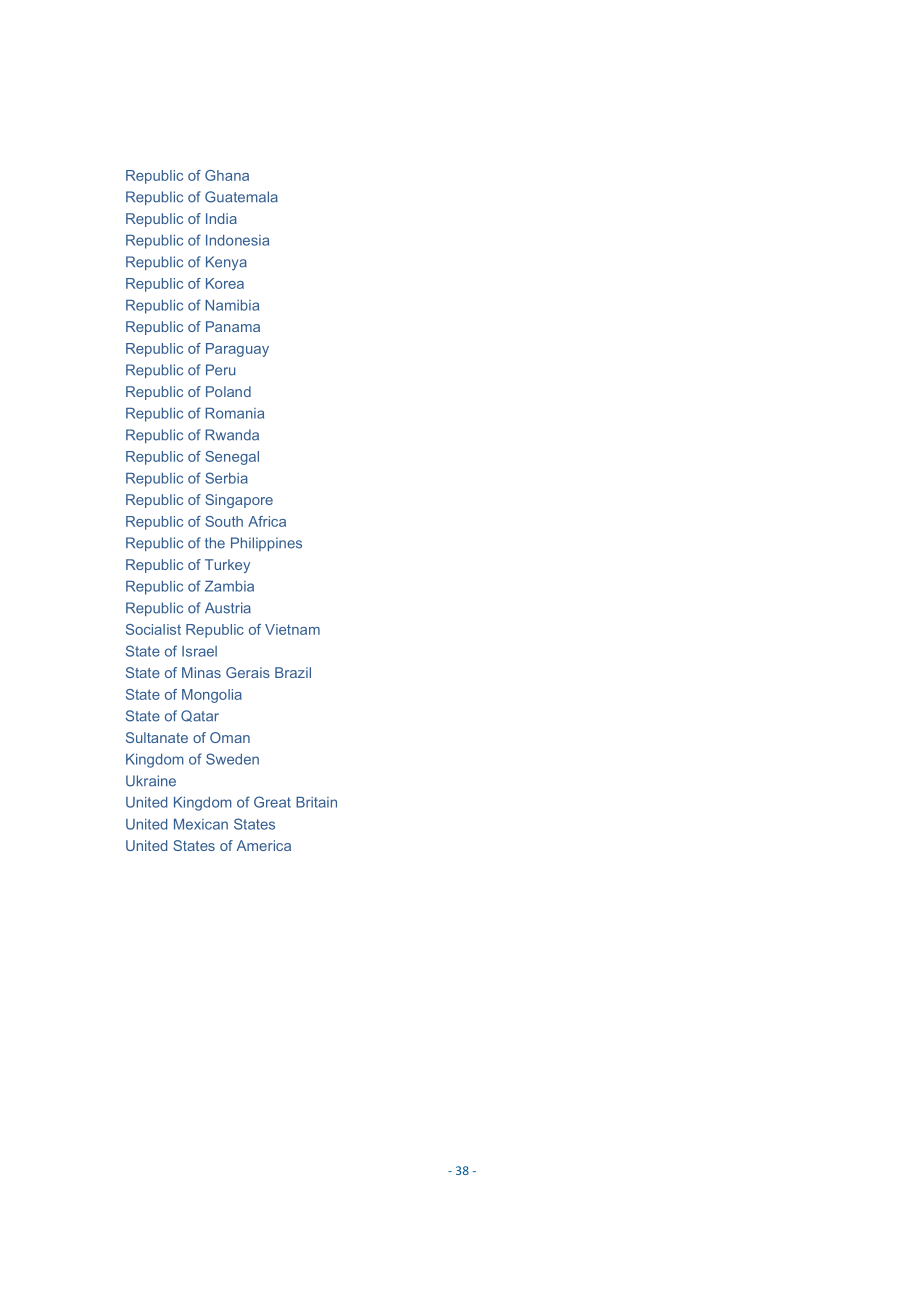 This page has width=924, height=1308. Describe the element at coordinates (292, 629) in the page. I see `Vietnam` at that location.
